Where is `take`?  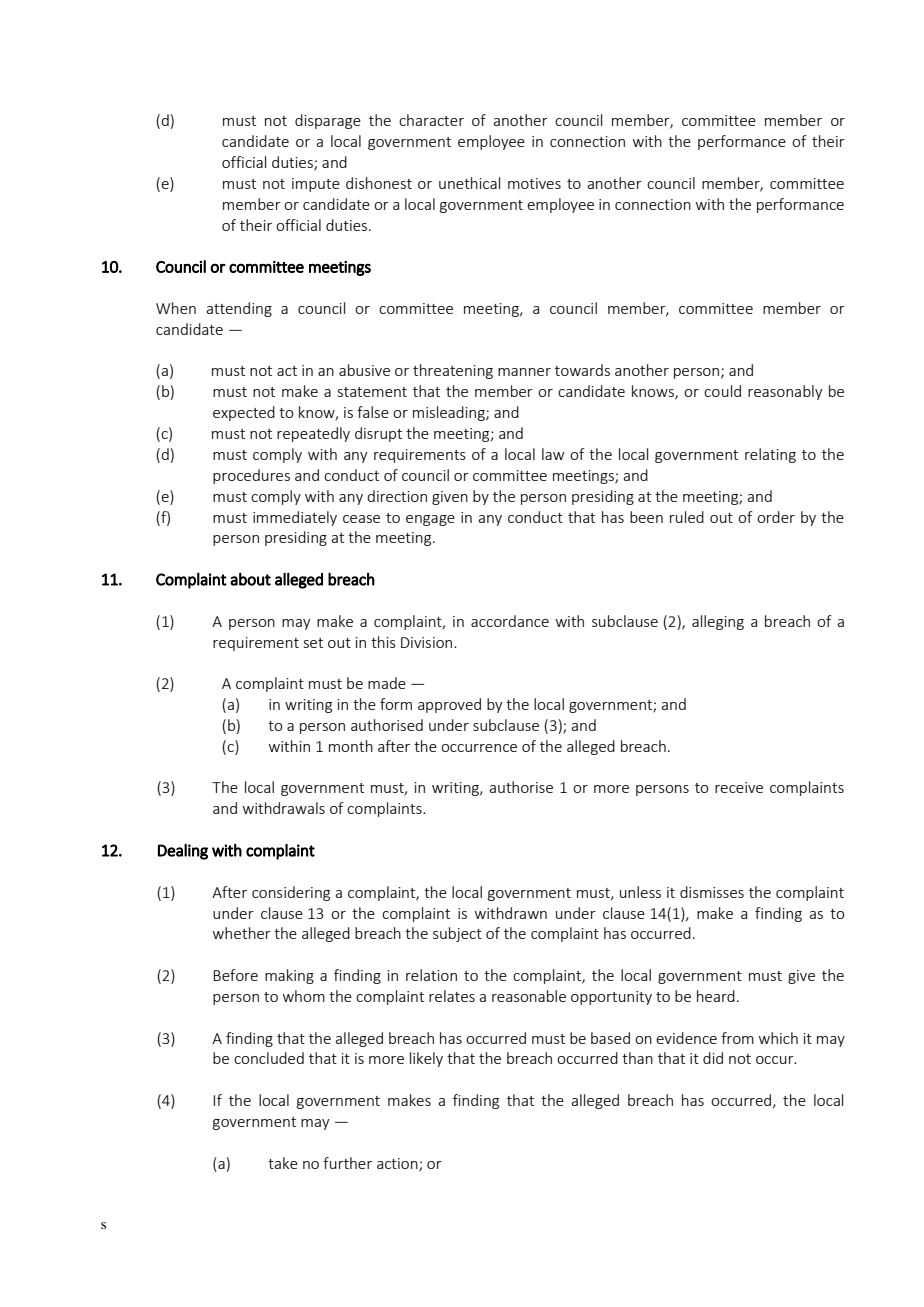 take is located at coordinates (283, 1163).
